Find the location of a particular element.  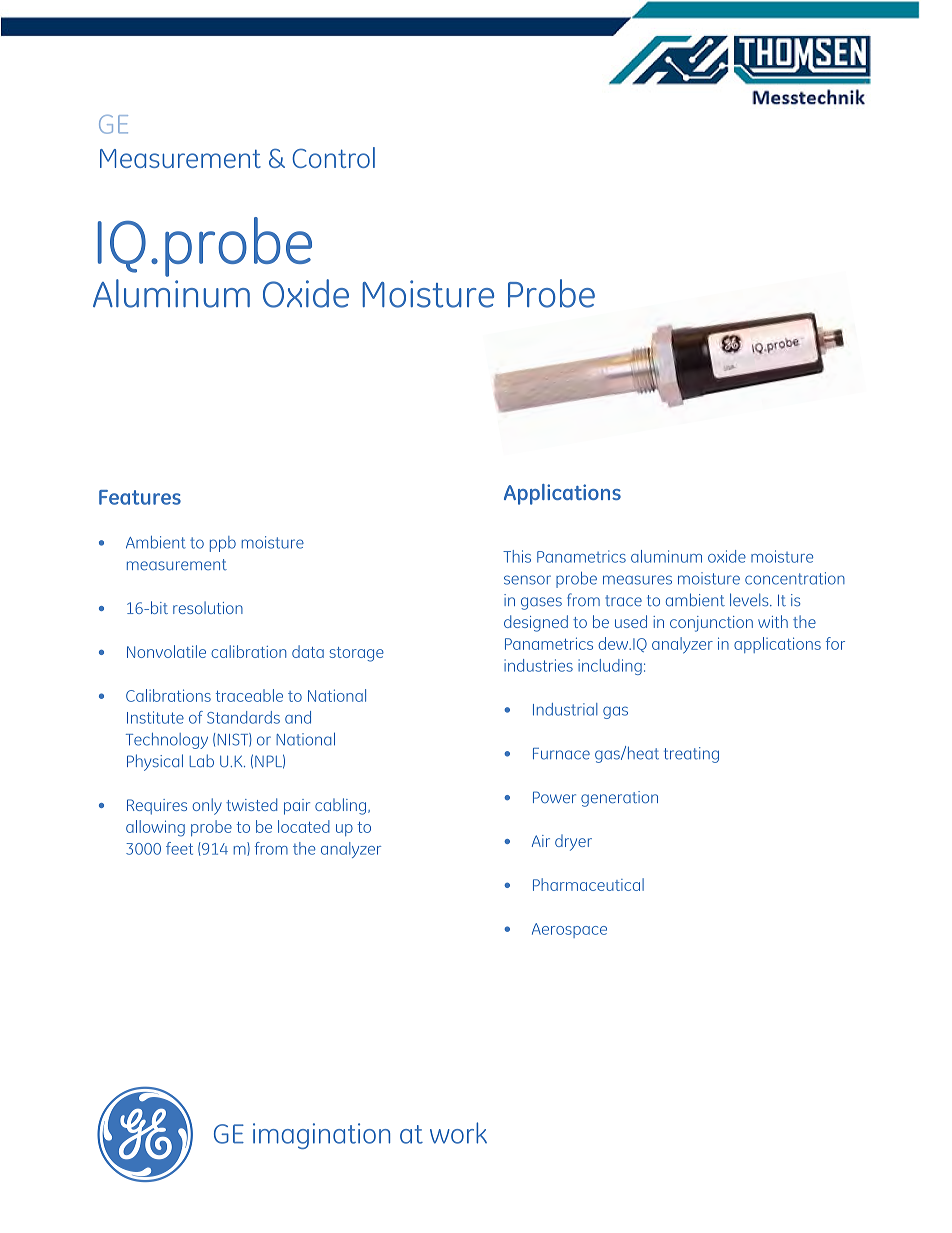

Control is located at coordinates (333, 157).
